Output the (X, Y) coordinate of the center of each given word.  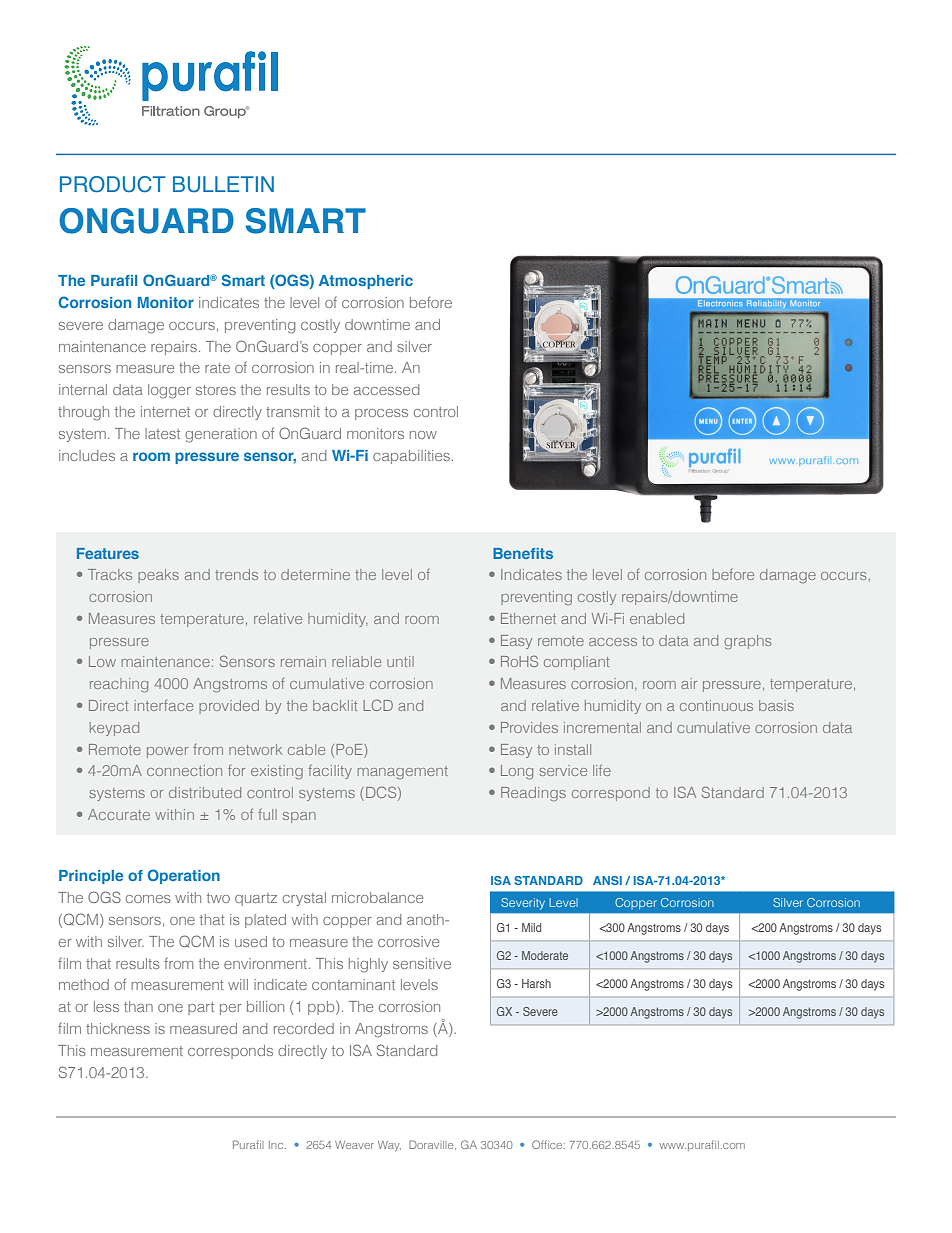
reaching (119, 685)
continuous (716, 705)
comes (148, 899)
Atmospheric (366, 282)
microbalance (377, 897)
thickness (118, 1028)
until (400, 661)
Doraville (432, 1144)
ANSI (607, 880)
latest (162, 433)
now (423, 435)
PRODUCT (113, 184)
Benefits (523, 553)
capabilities (413, 457)
